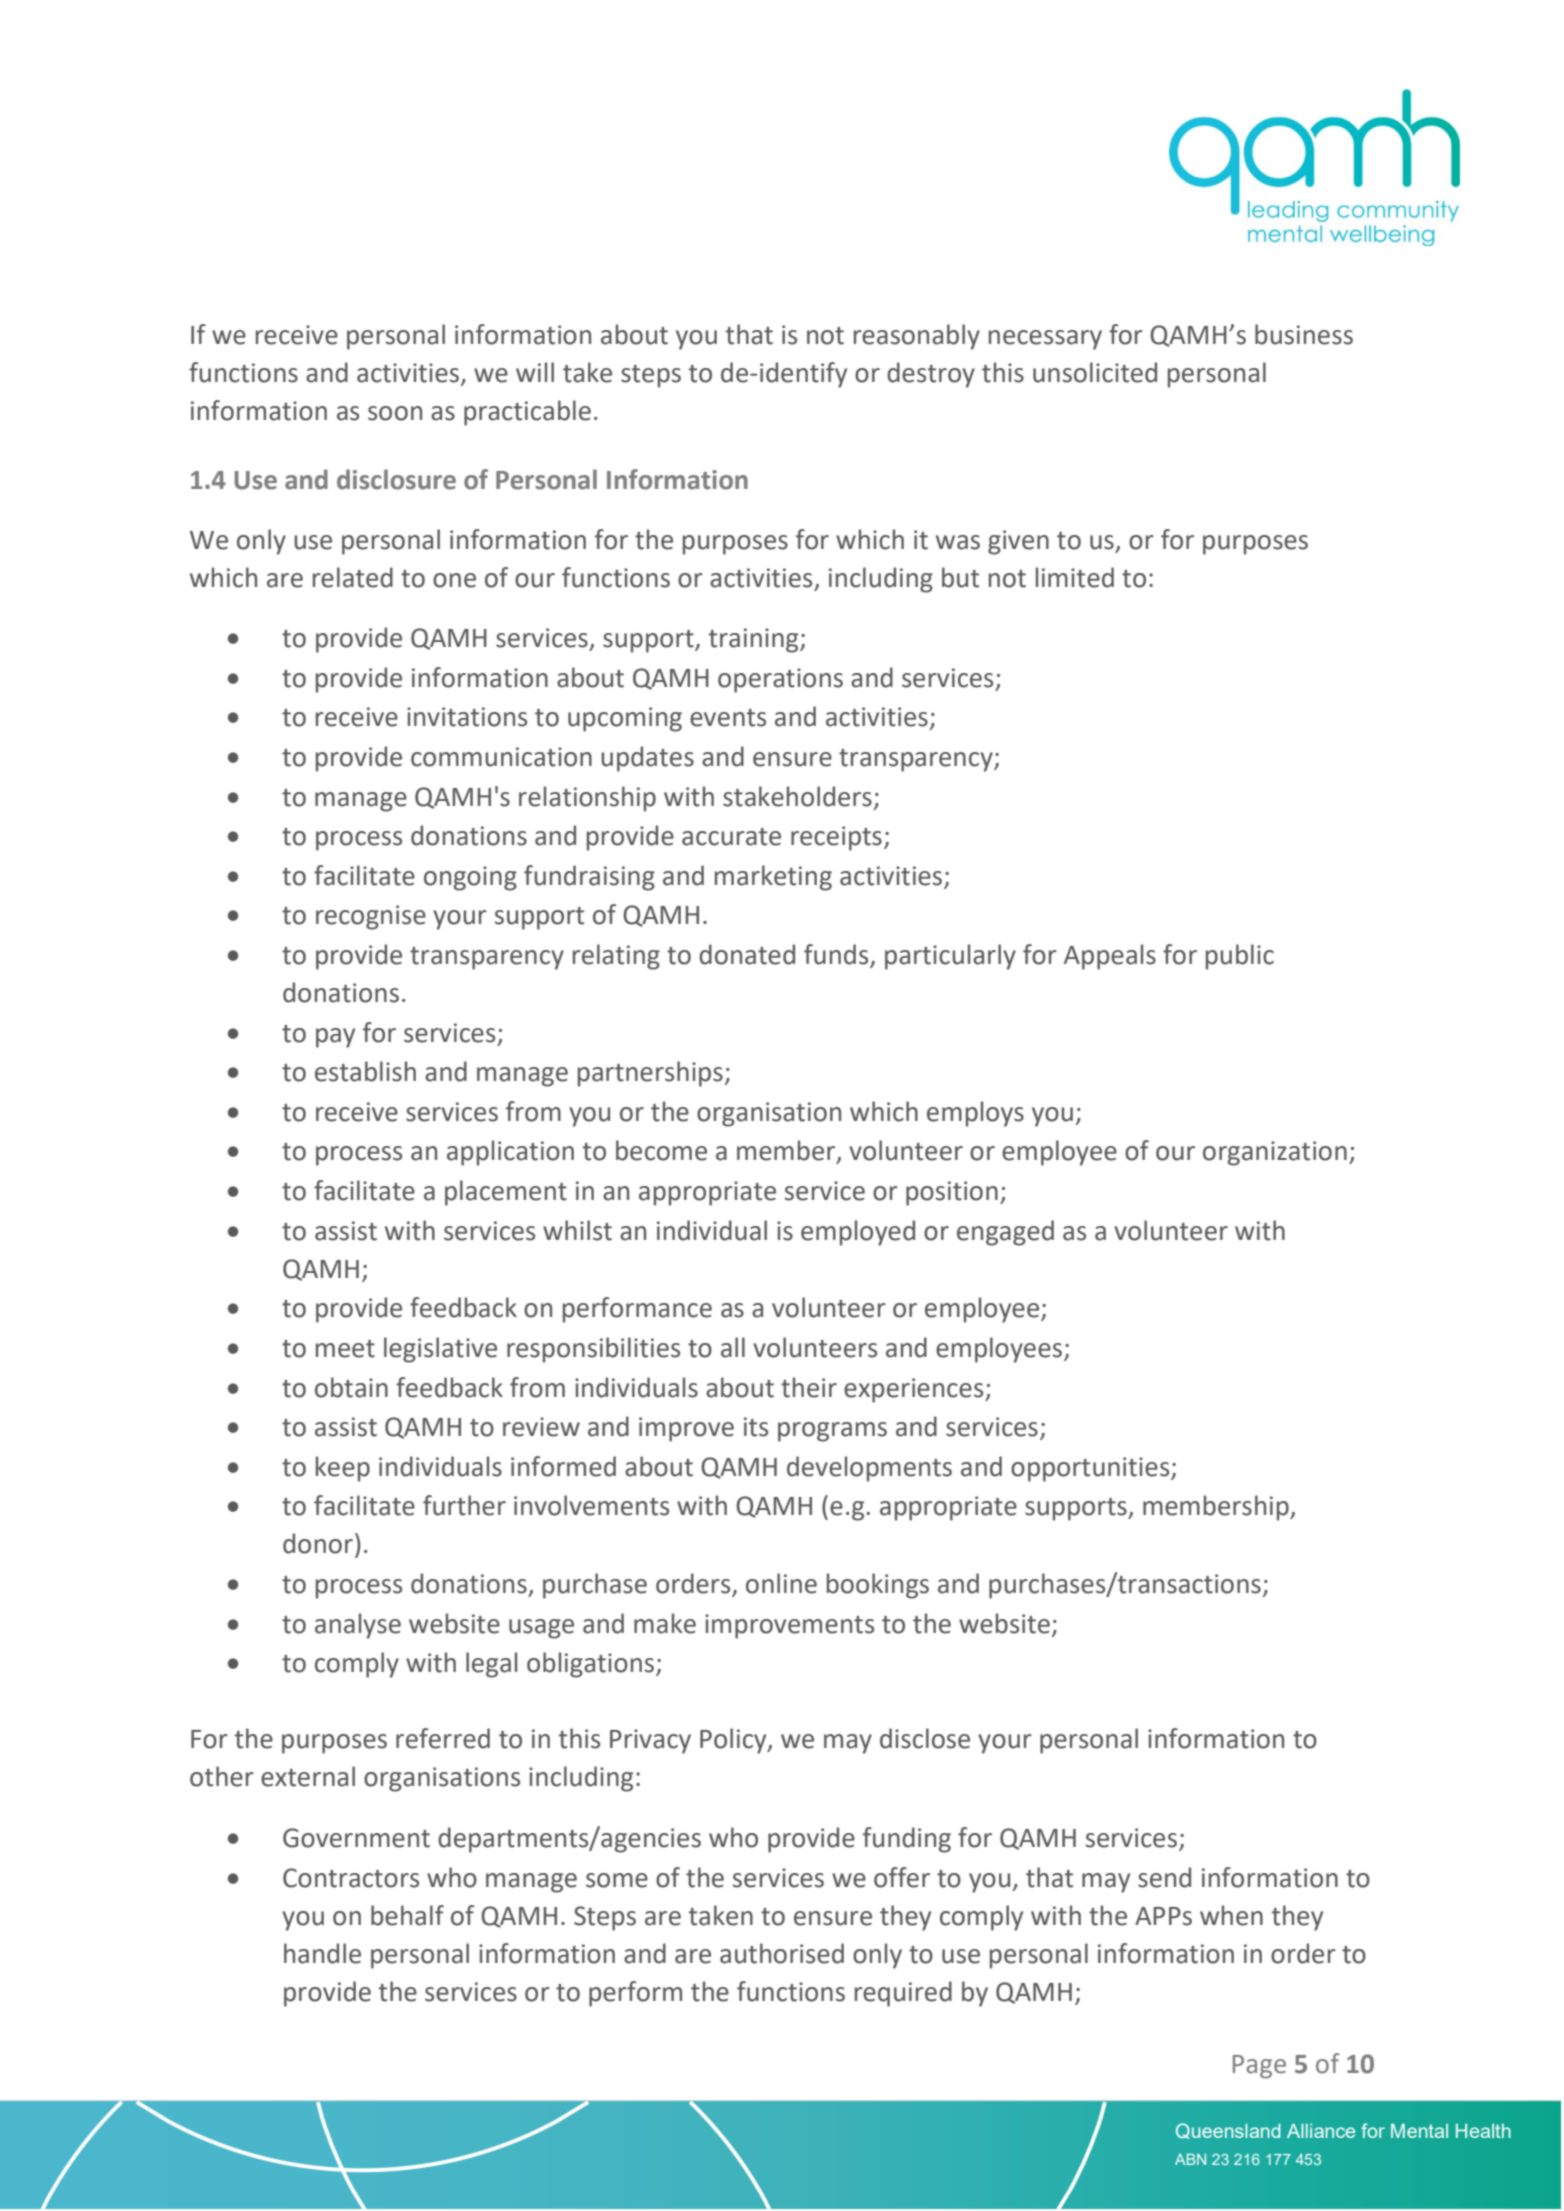  What do you see at coordinates (858, 1233) in the screenshot?
I see `employed` at bounding box center [858, 1233].
